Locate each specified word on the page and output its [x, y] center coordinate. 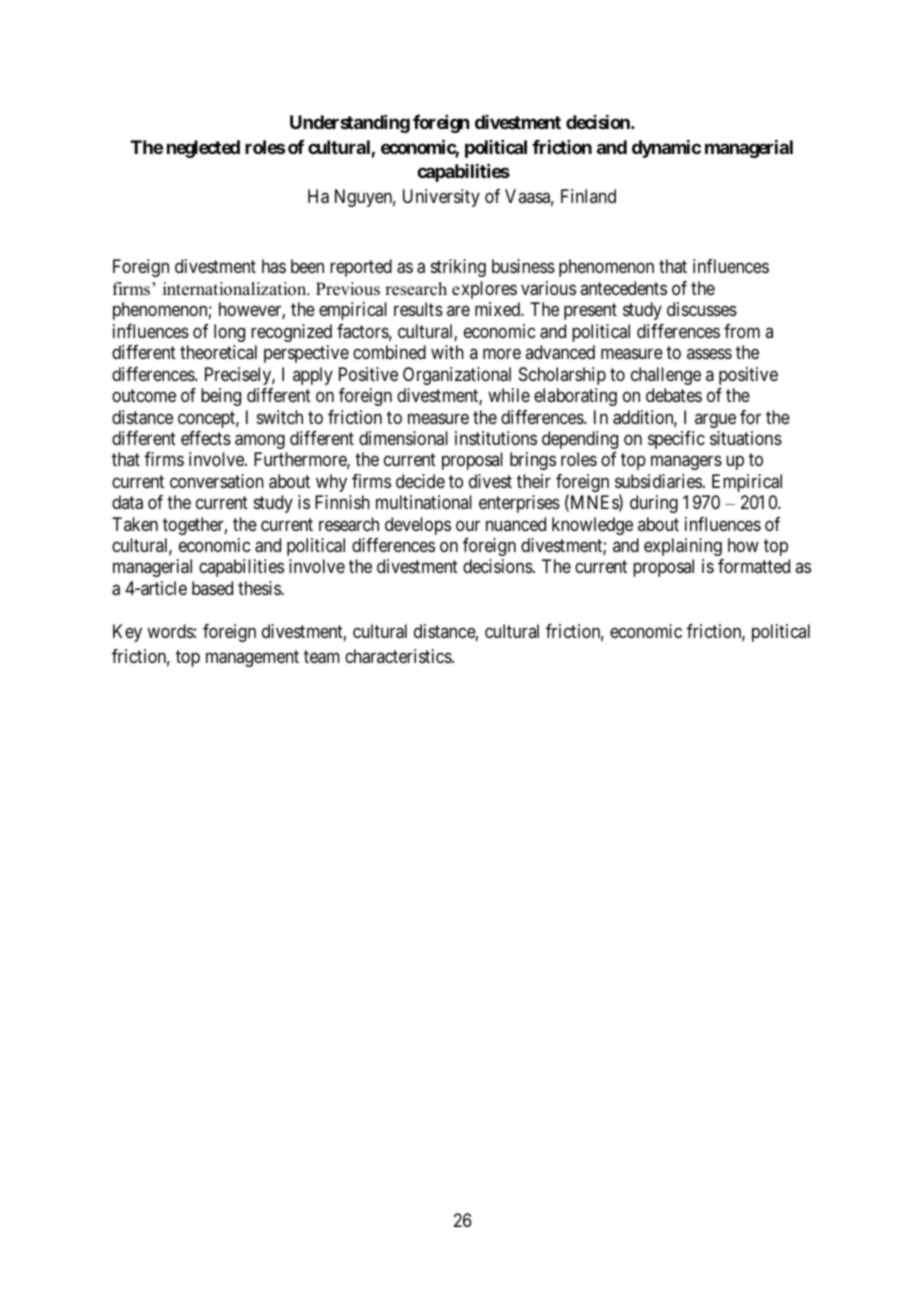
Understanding [350, 124]
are [458, 311]
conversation [217, 481]
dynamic [666, 149]
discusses [702, 309]
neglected [203, 149]
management [252, 658]
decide [420, 481]
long [229, 333]
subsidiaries [658, 481]
